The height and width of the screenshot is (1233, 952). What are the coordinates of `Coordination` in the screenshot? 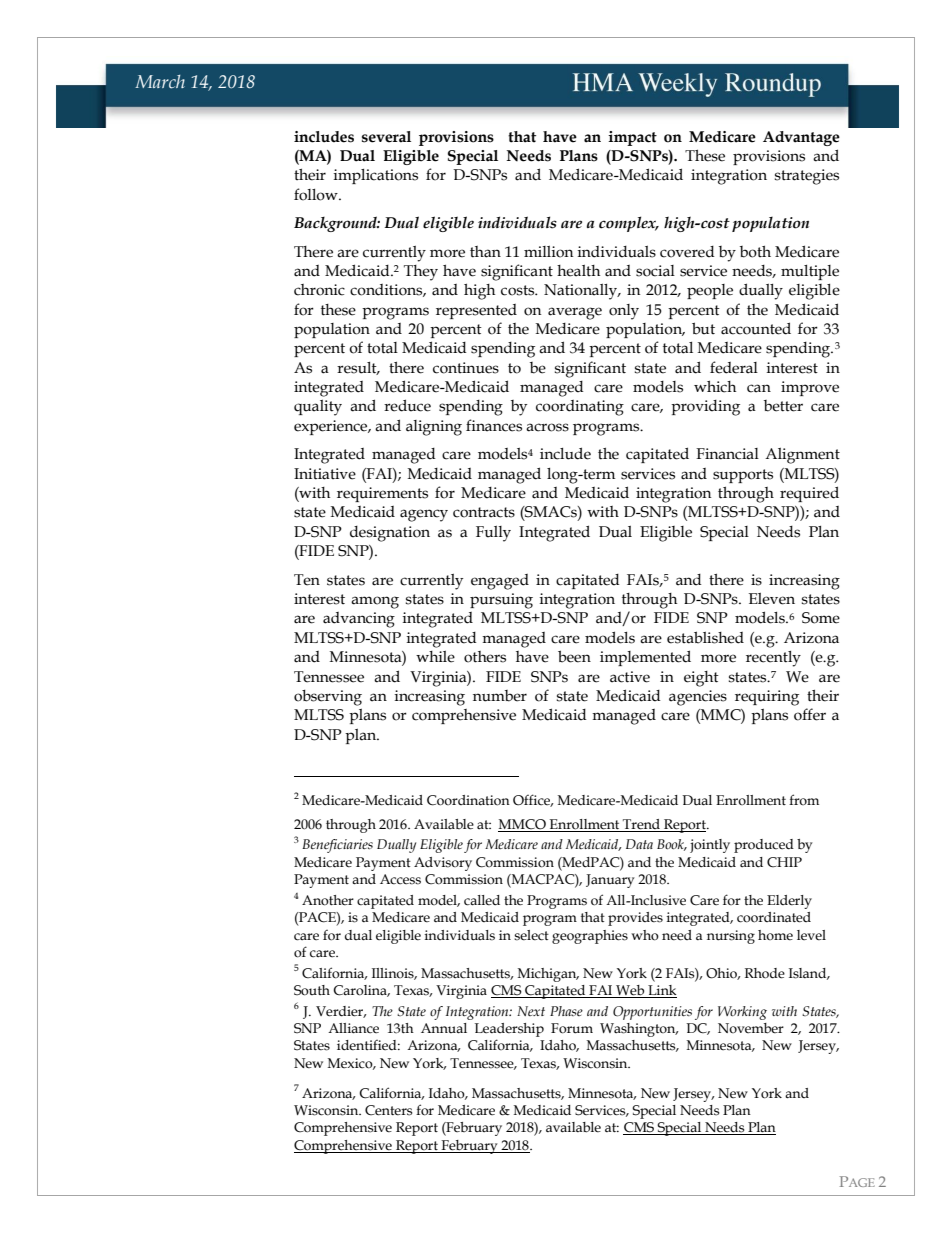 It's located at (468, 800).
